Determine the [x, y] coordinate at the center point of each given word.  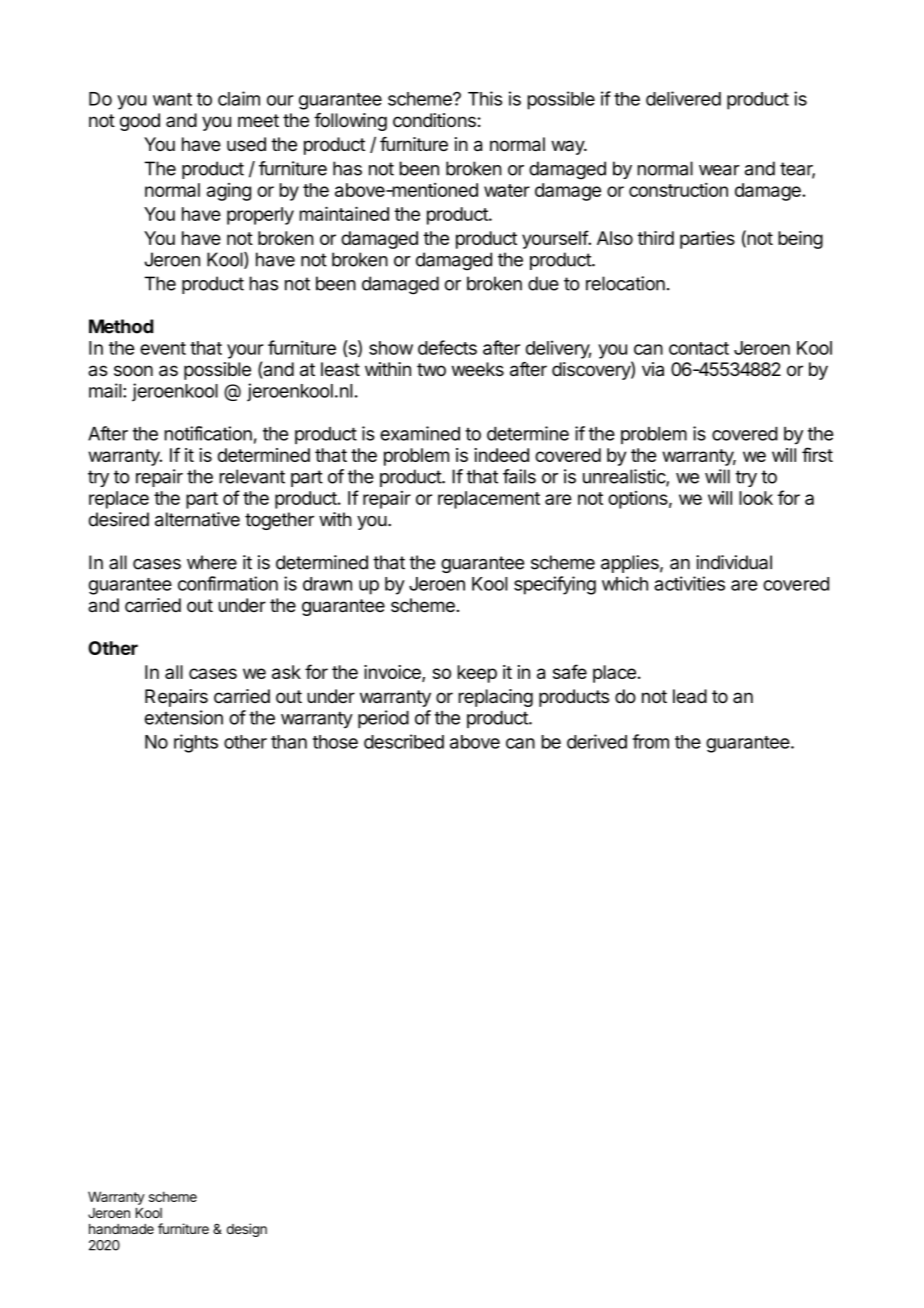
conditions [434, 120]
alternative [197, 519]
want [172, 99]
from [650, 741]
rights [196, 743]
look [756, 498]
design [247, 1230]
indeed [501, 455]
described [404, 741]
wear [719, 170]
